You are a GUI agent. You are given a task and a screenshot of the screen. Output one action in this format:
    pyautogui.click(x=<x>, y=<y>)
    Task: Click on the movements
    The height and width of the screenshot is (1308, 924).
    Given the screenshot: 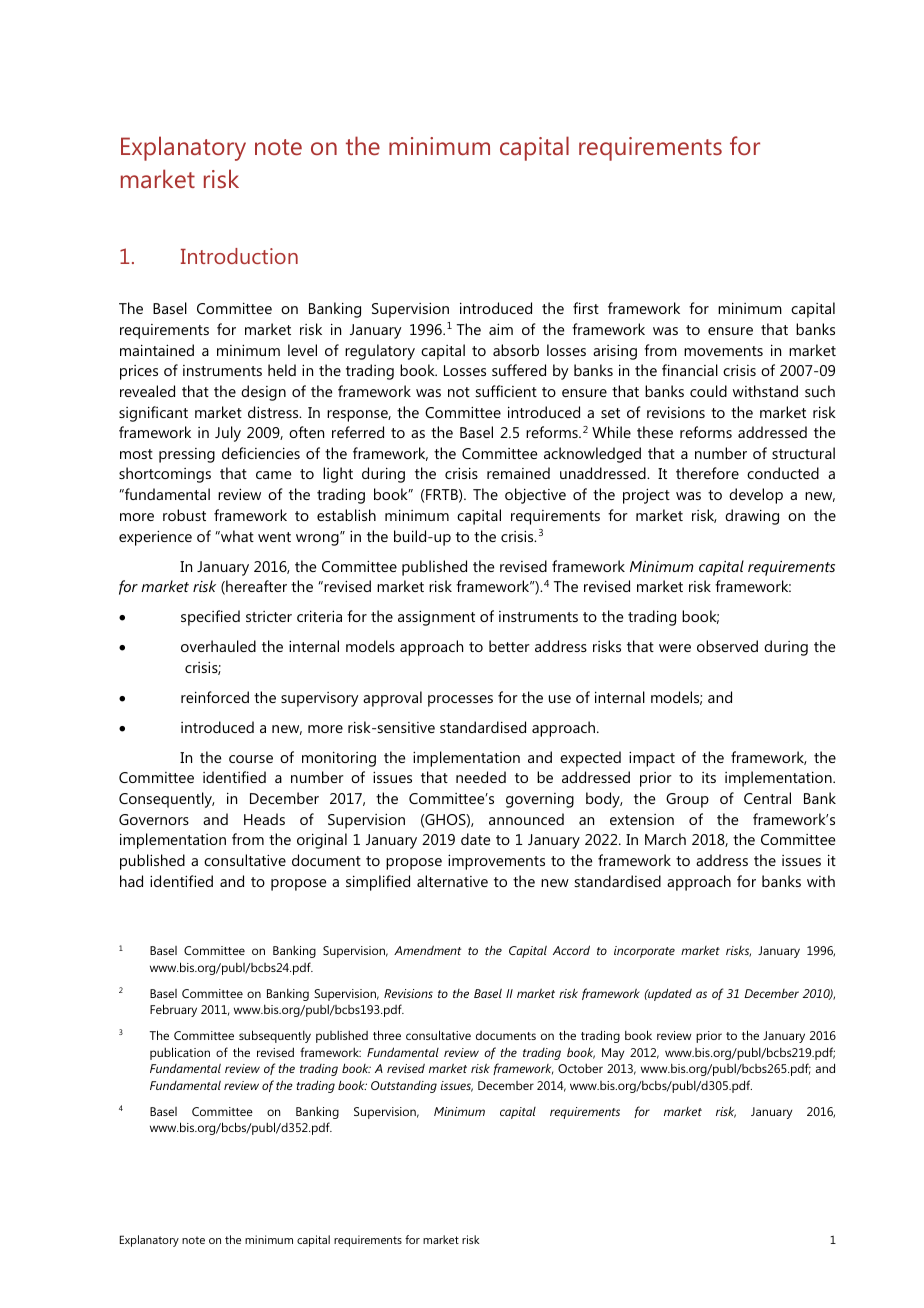 What is the action you would take?
    pyautogui.click(x=723, y=351)
